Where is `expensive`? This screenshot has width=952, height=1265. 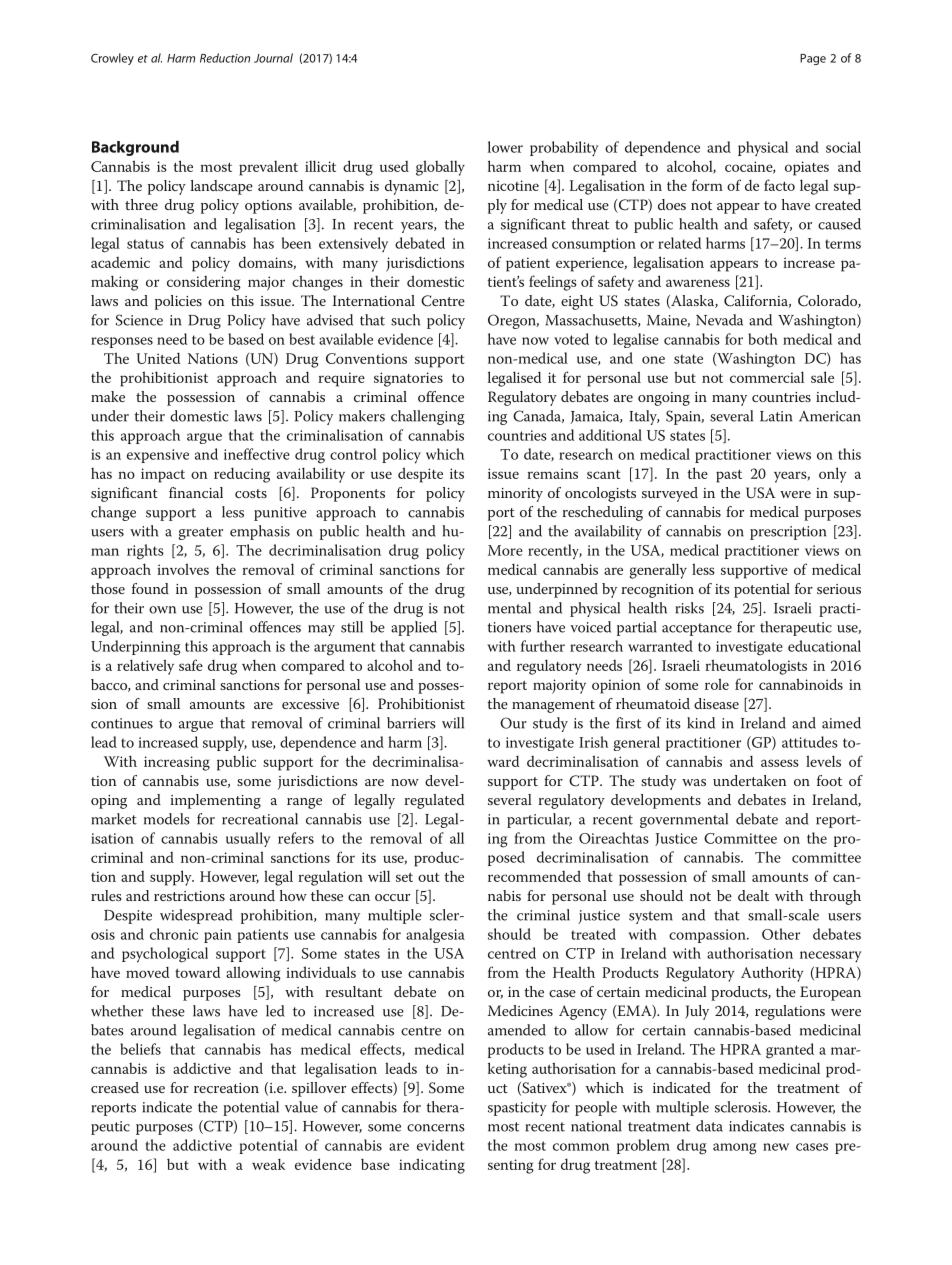
expensive is located at coordinates (158, 456).
